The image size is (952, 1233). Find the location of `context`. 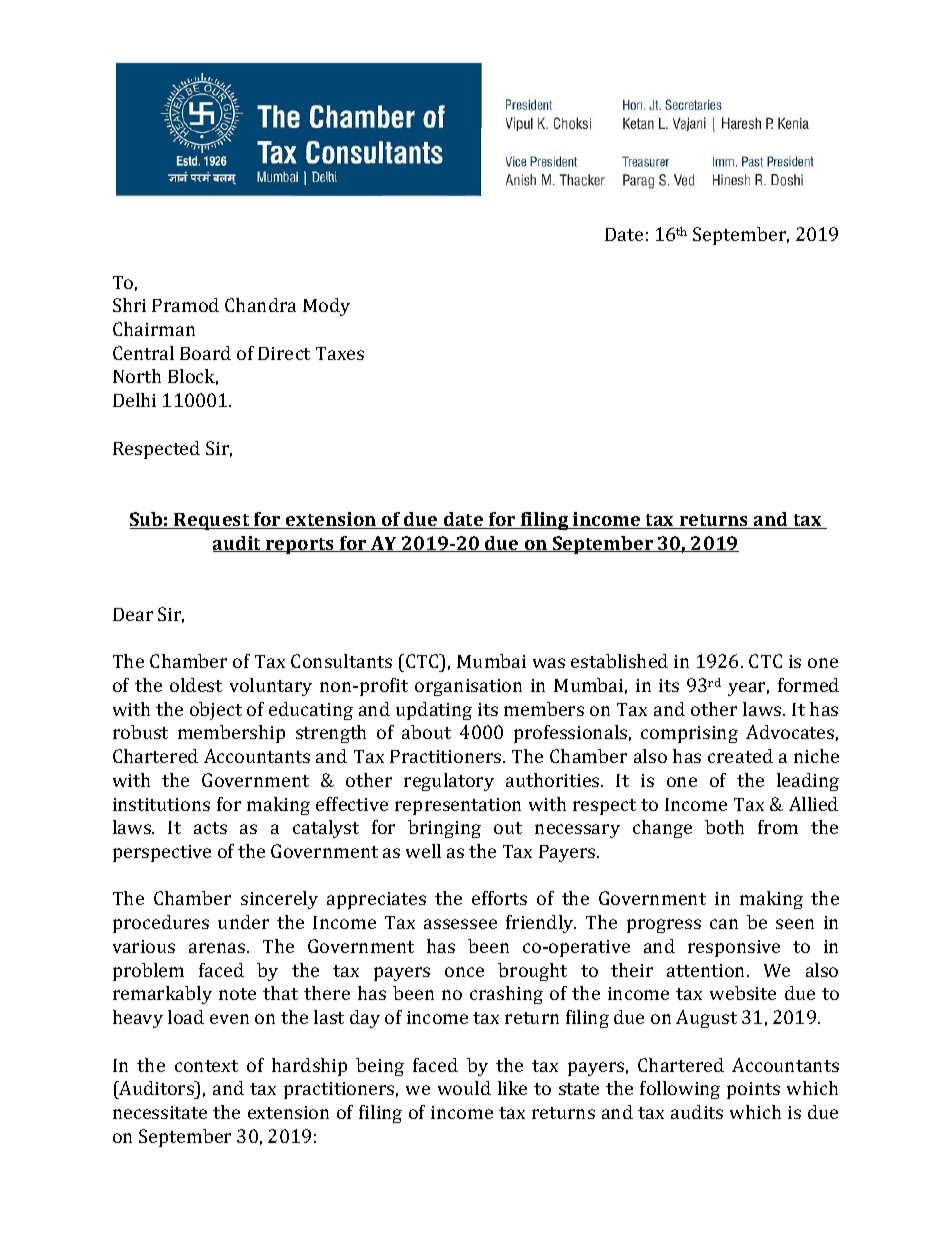

context is located at coordinates (206, 1066).
